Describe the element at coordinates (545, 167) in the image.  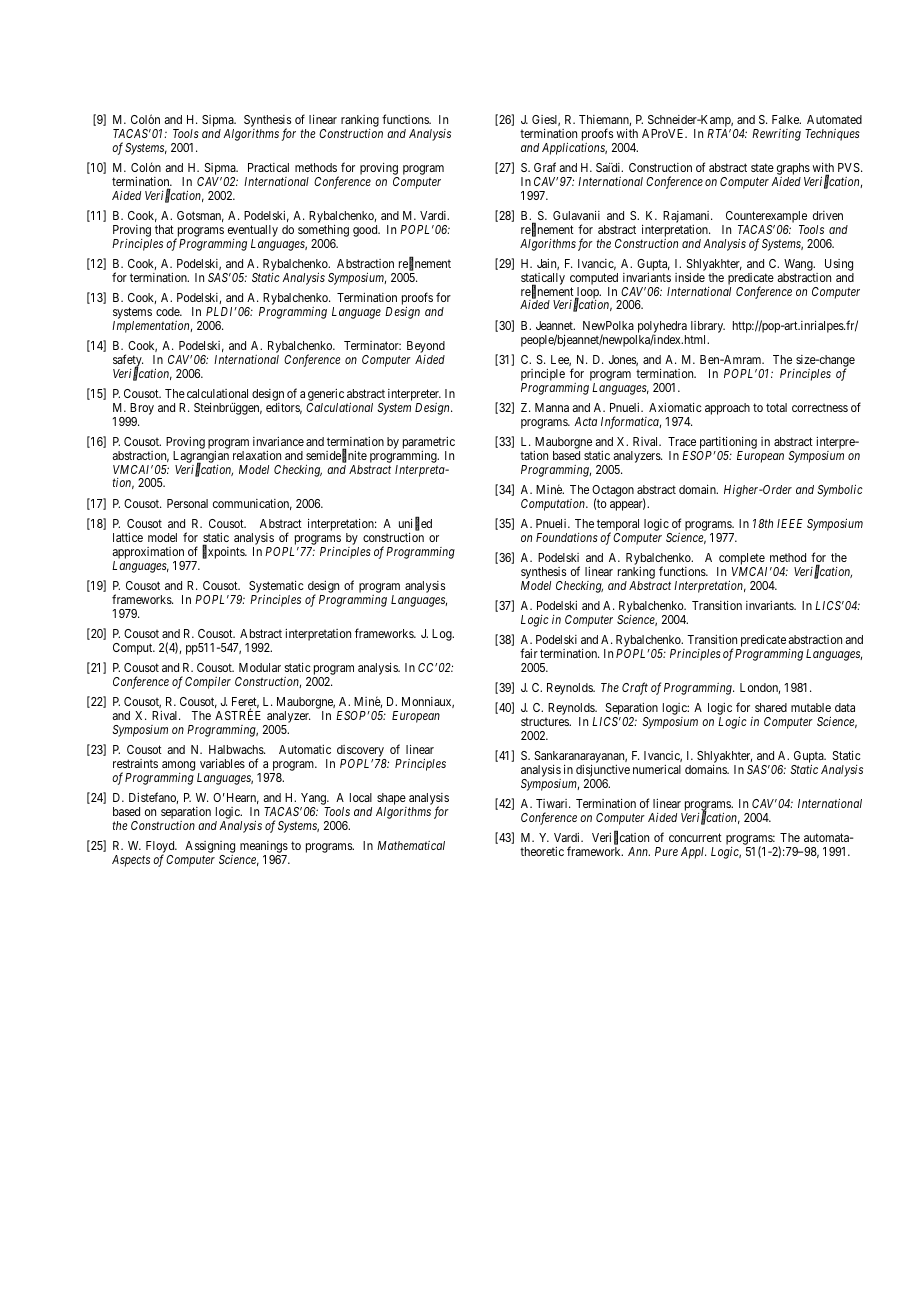
I see `Graf` at that location.
